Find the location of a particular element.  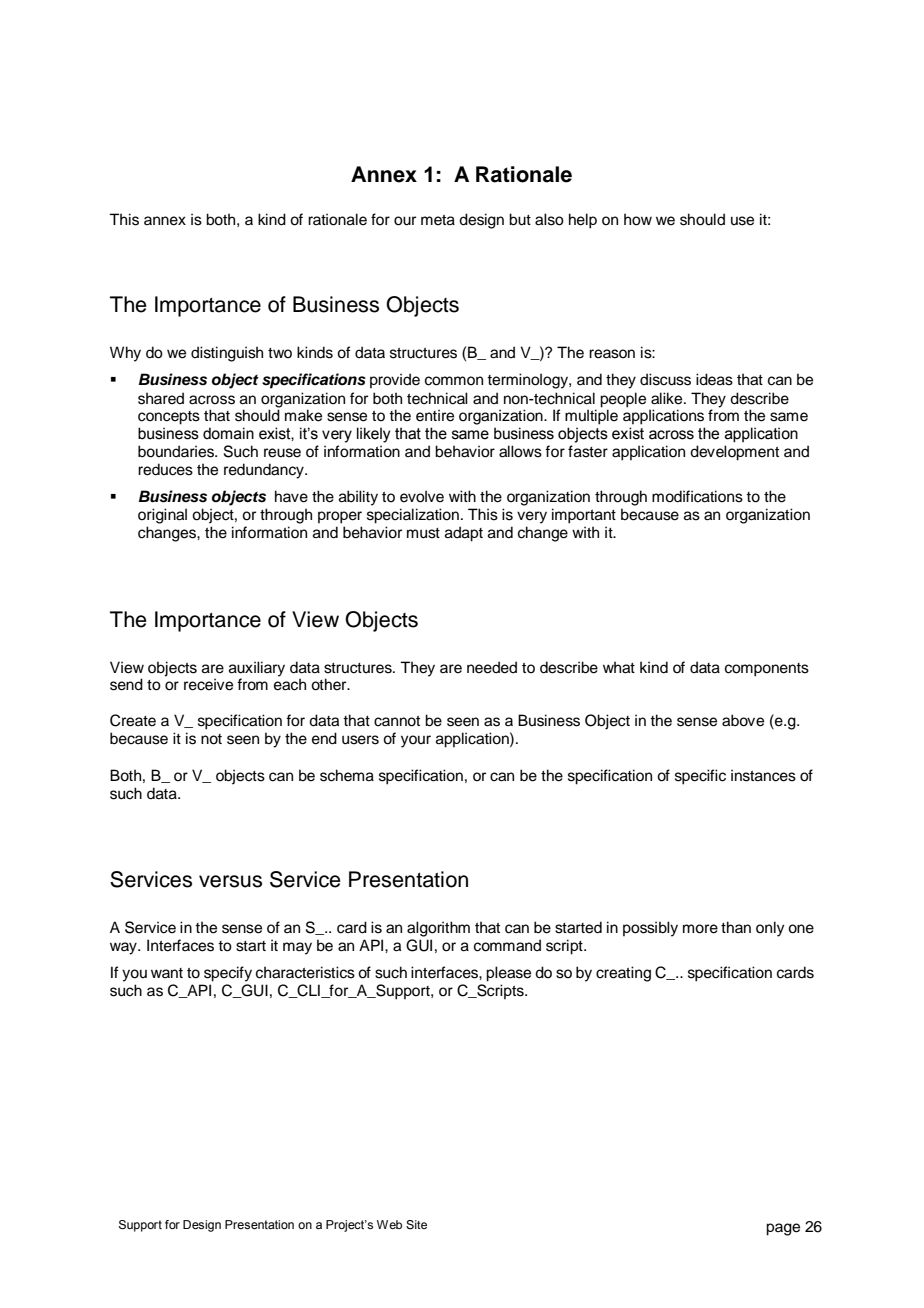

your is located at coordinates (416, 741).
